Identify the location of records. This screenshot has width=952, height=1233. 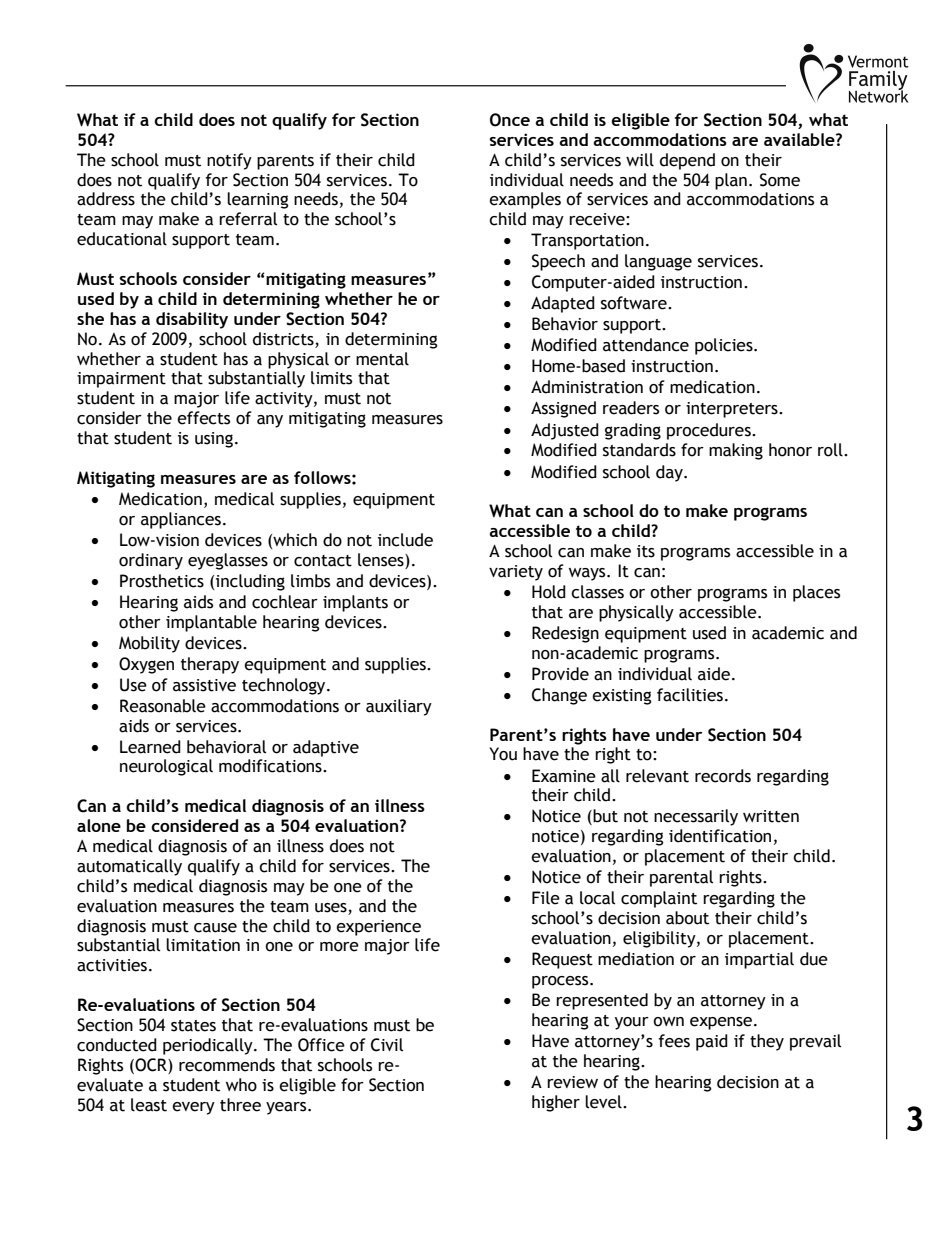
(723, 776).
